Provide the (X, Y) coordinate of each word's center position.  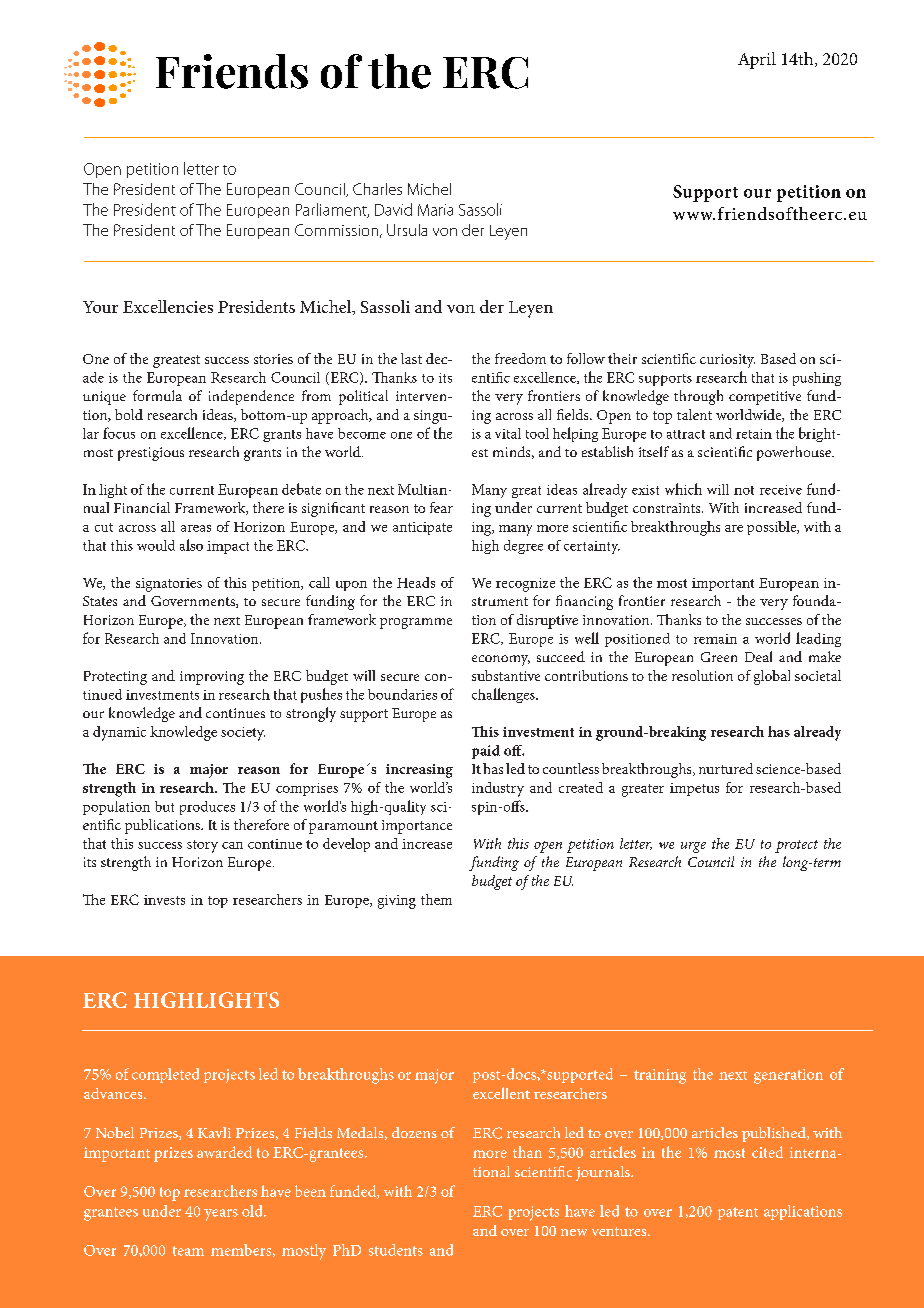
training (660, 1076)
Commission (336, 230)
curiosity (727, 361)
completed (165, 1075)
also (191, 545)
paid (486, 752)
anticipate (422, 528)
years (221, 1215)
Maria (435, 210)
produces (207, 808)
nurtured (726, 768)
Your (100, 307)
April (757, 60)
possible (773, 528)
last (411, 358)
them (436, 899)
